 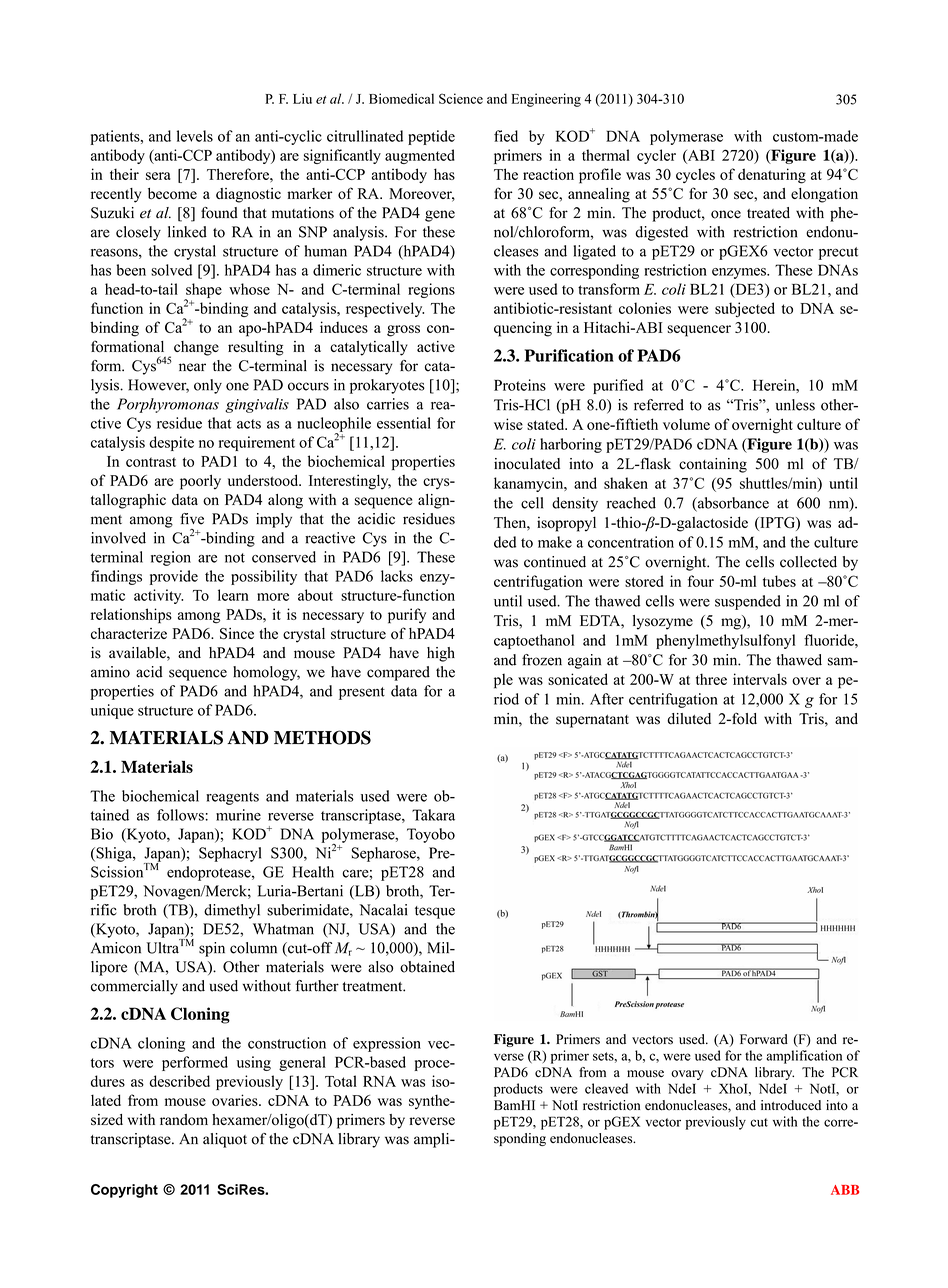 What do you see at coordinates (606, 1088) in the screenshot?
I see `cleaved` at bounding box center [606, 1088].
